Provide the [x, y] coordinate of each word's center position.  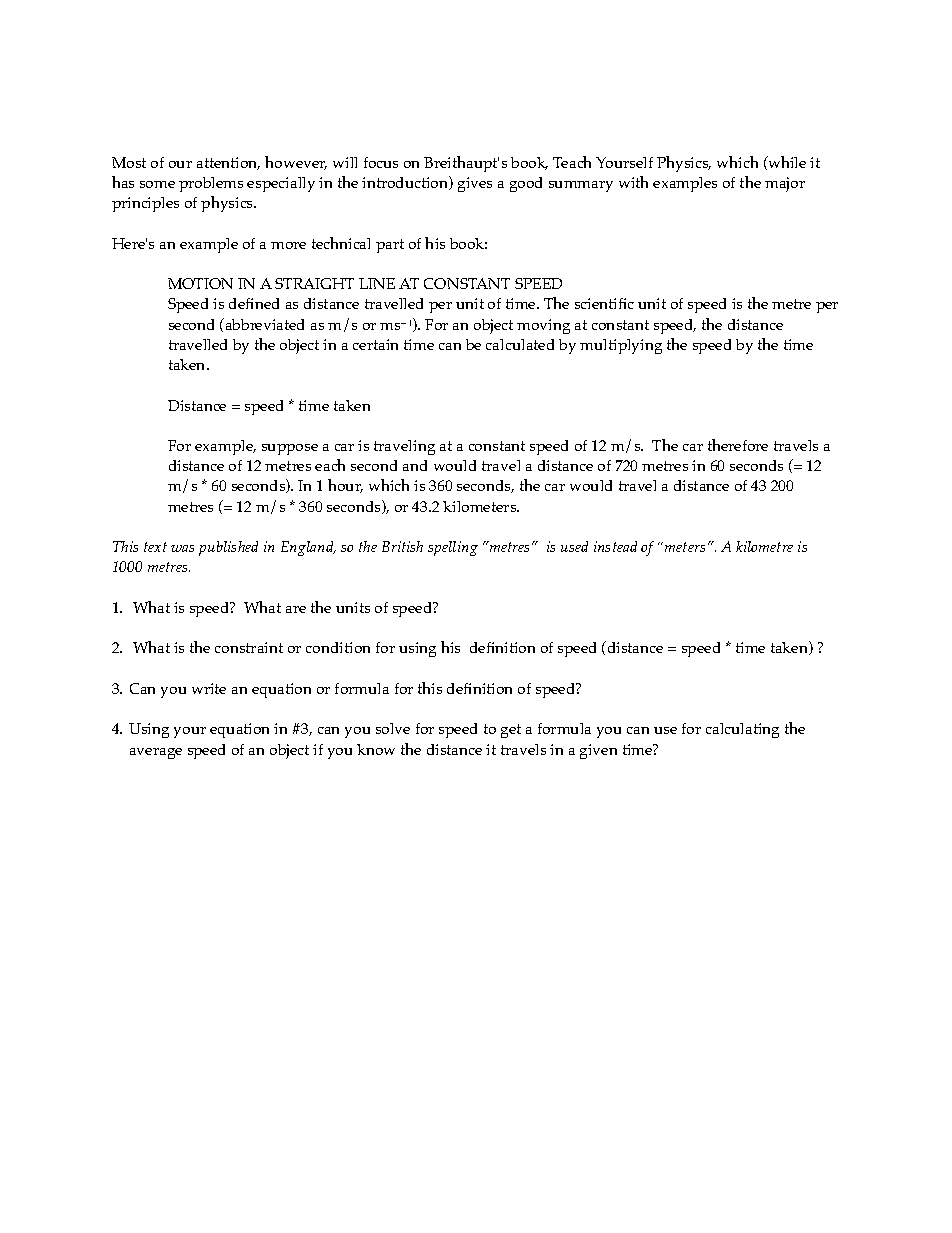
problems [211, 184]
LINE [377, 283]
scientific [604, 303]
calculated [520, 344]
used [574, 546]
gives [475, 184]
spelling [453, 548]
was [182, 548]
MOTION [200, 283]
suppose [290, 449]
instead [615, 546]
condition [338, 647]
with [633, 182]
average [156, 753]
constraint [249, 647]
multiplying [621, 346]
